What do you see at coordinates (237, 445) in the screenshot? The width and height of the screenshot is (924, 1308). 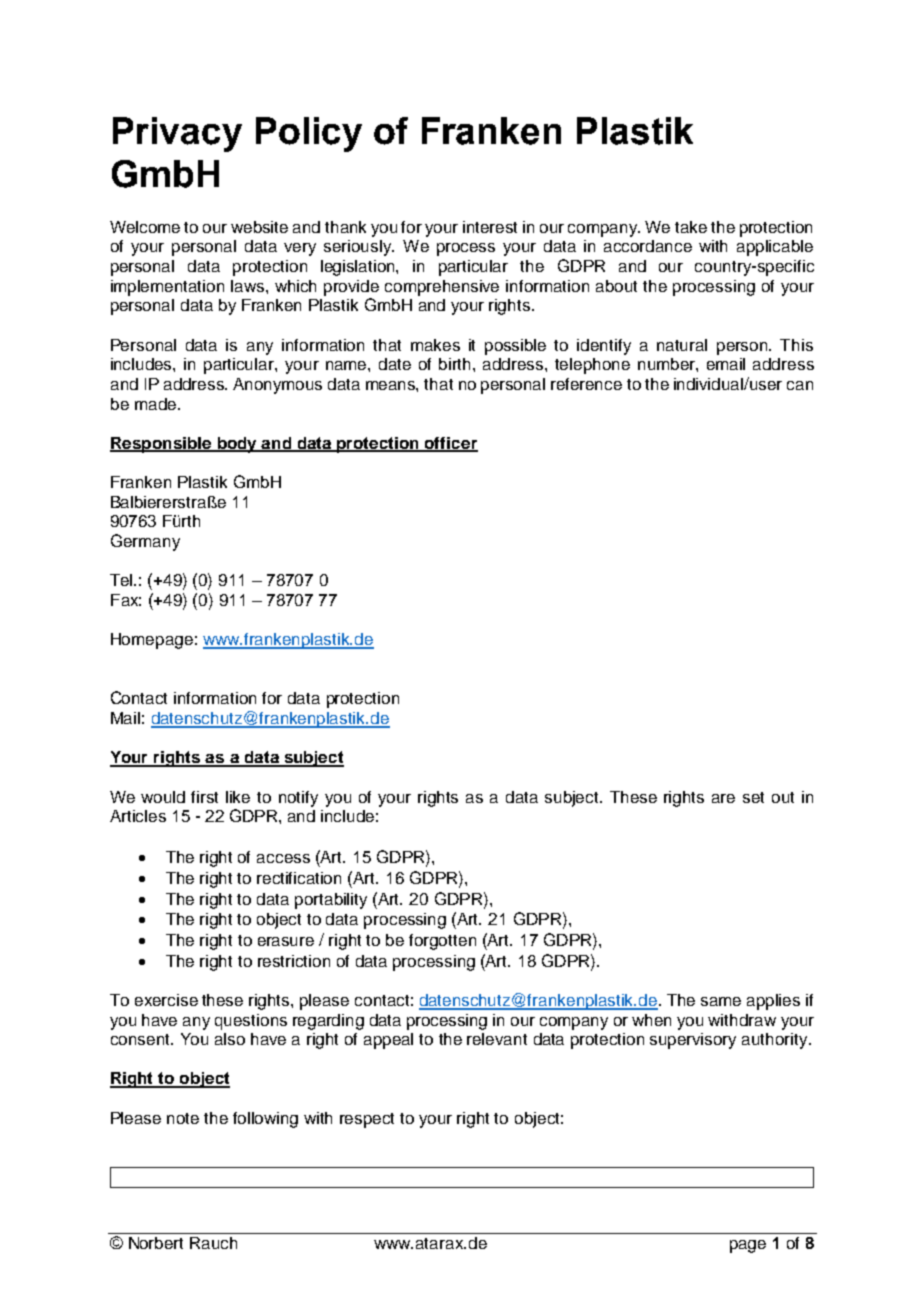 I see `body` at bounding box center [237, 445].
